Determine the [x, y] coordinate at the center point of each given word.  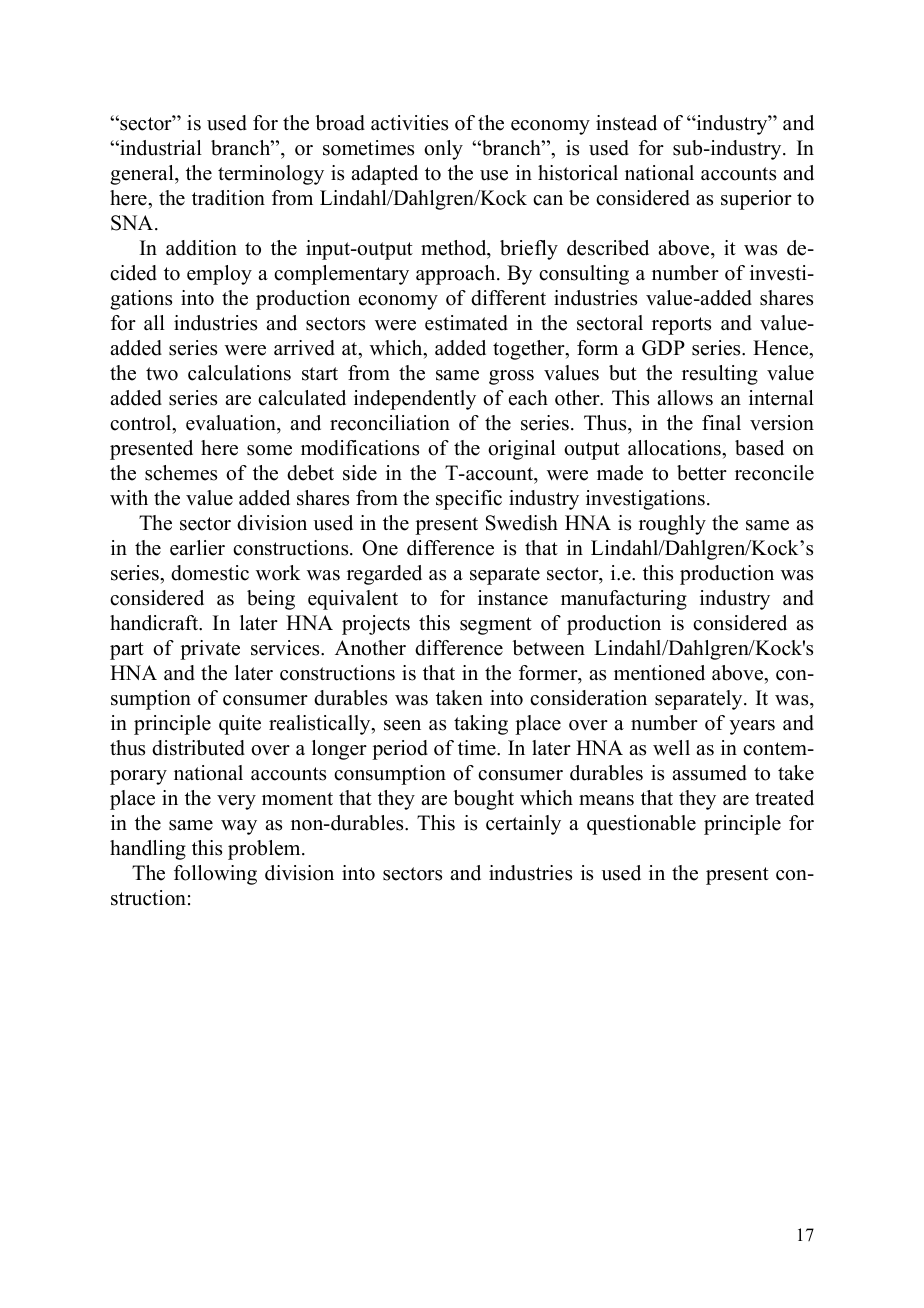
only [443, 150]
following [215, 875]
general [143, 175]
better [702, 473]
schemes [181, 473]
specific [469, 500]
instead [626, 123]
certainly [523, 825]
